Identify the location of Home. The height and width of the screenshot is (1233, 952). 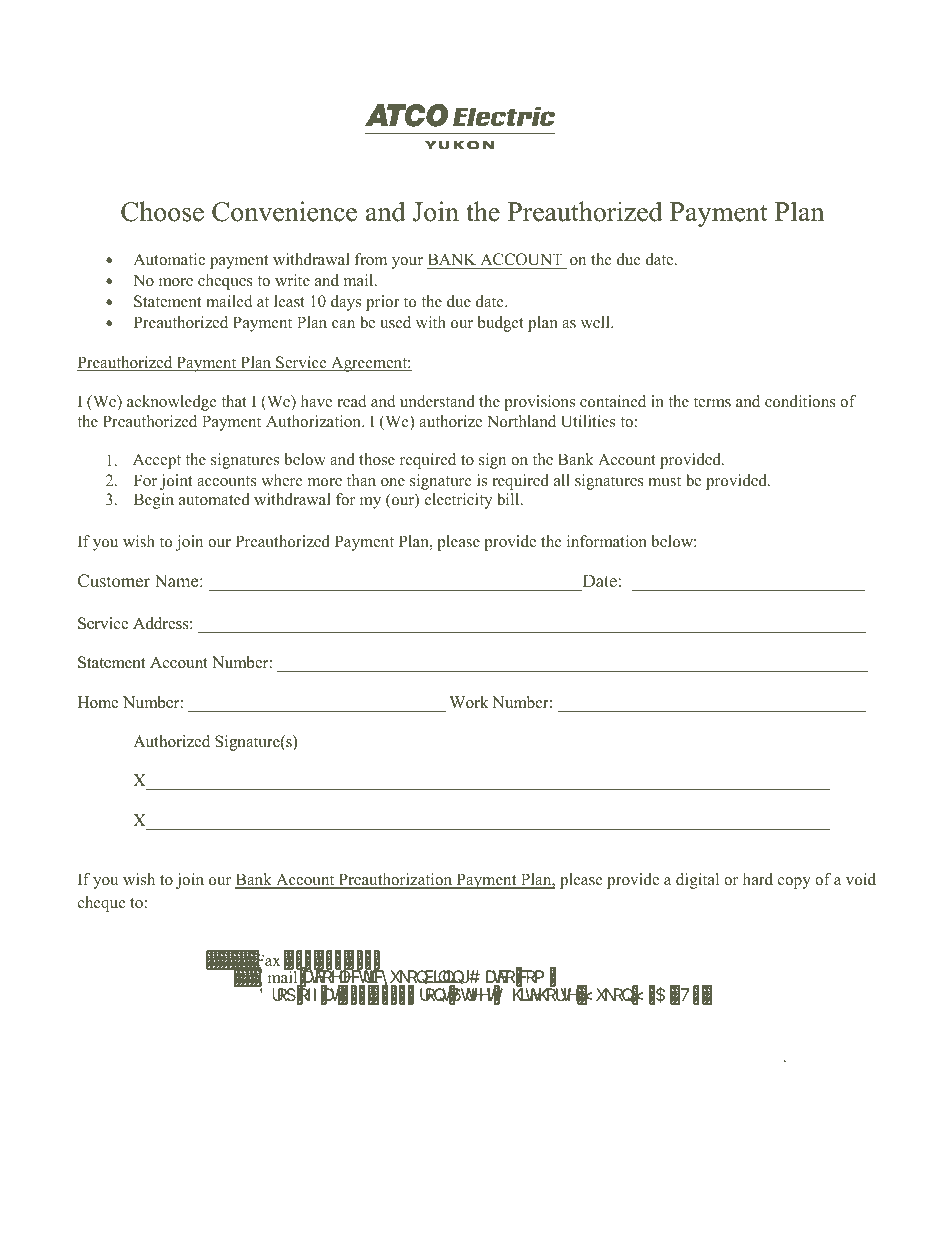
(98, 702).
